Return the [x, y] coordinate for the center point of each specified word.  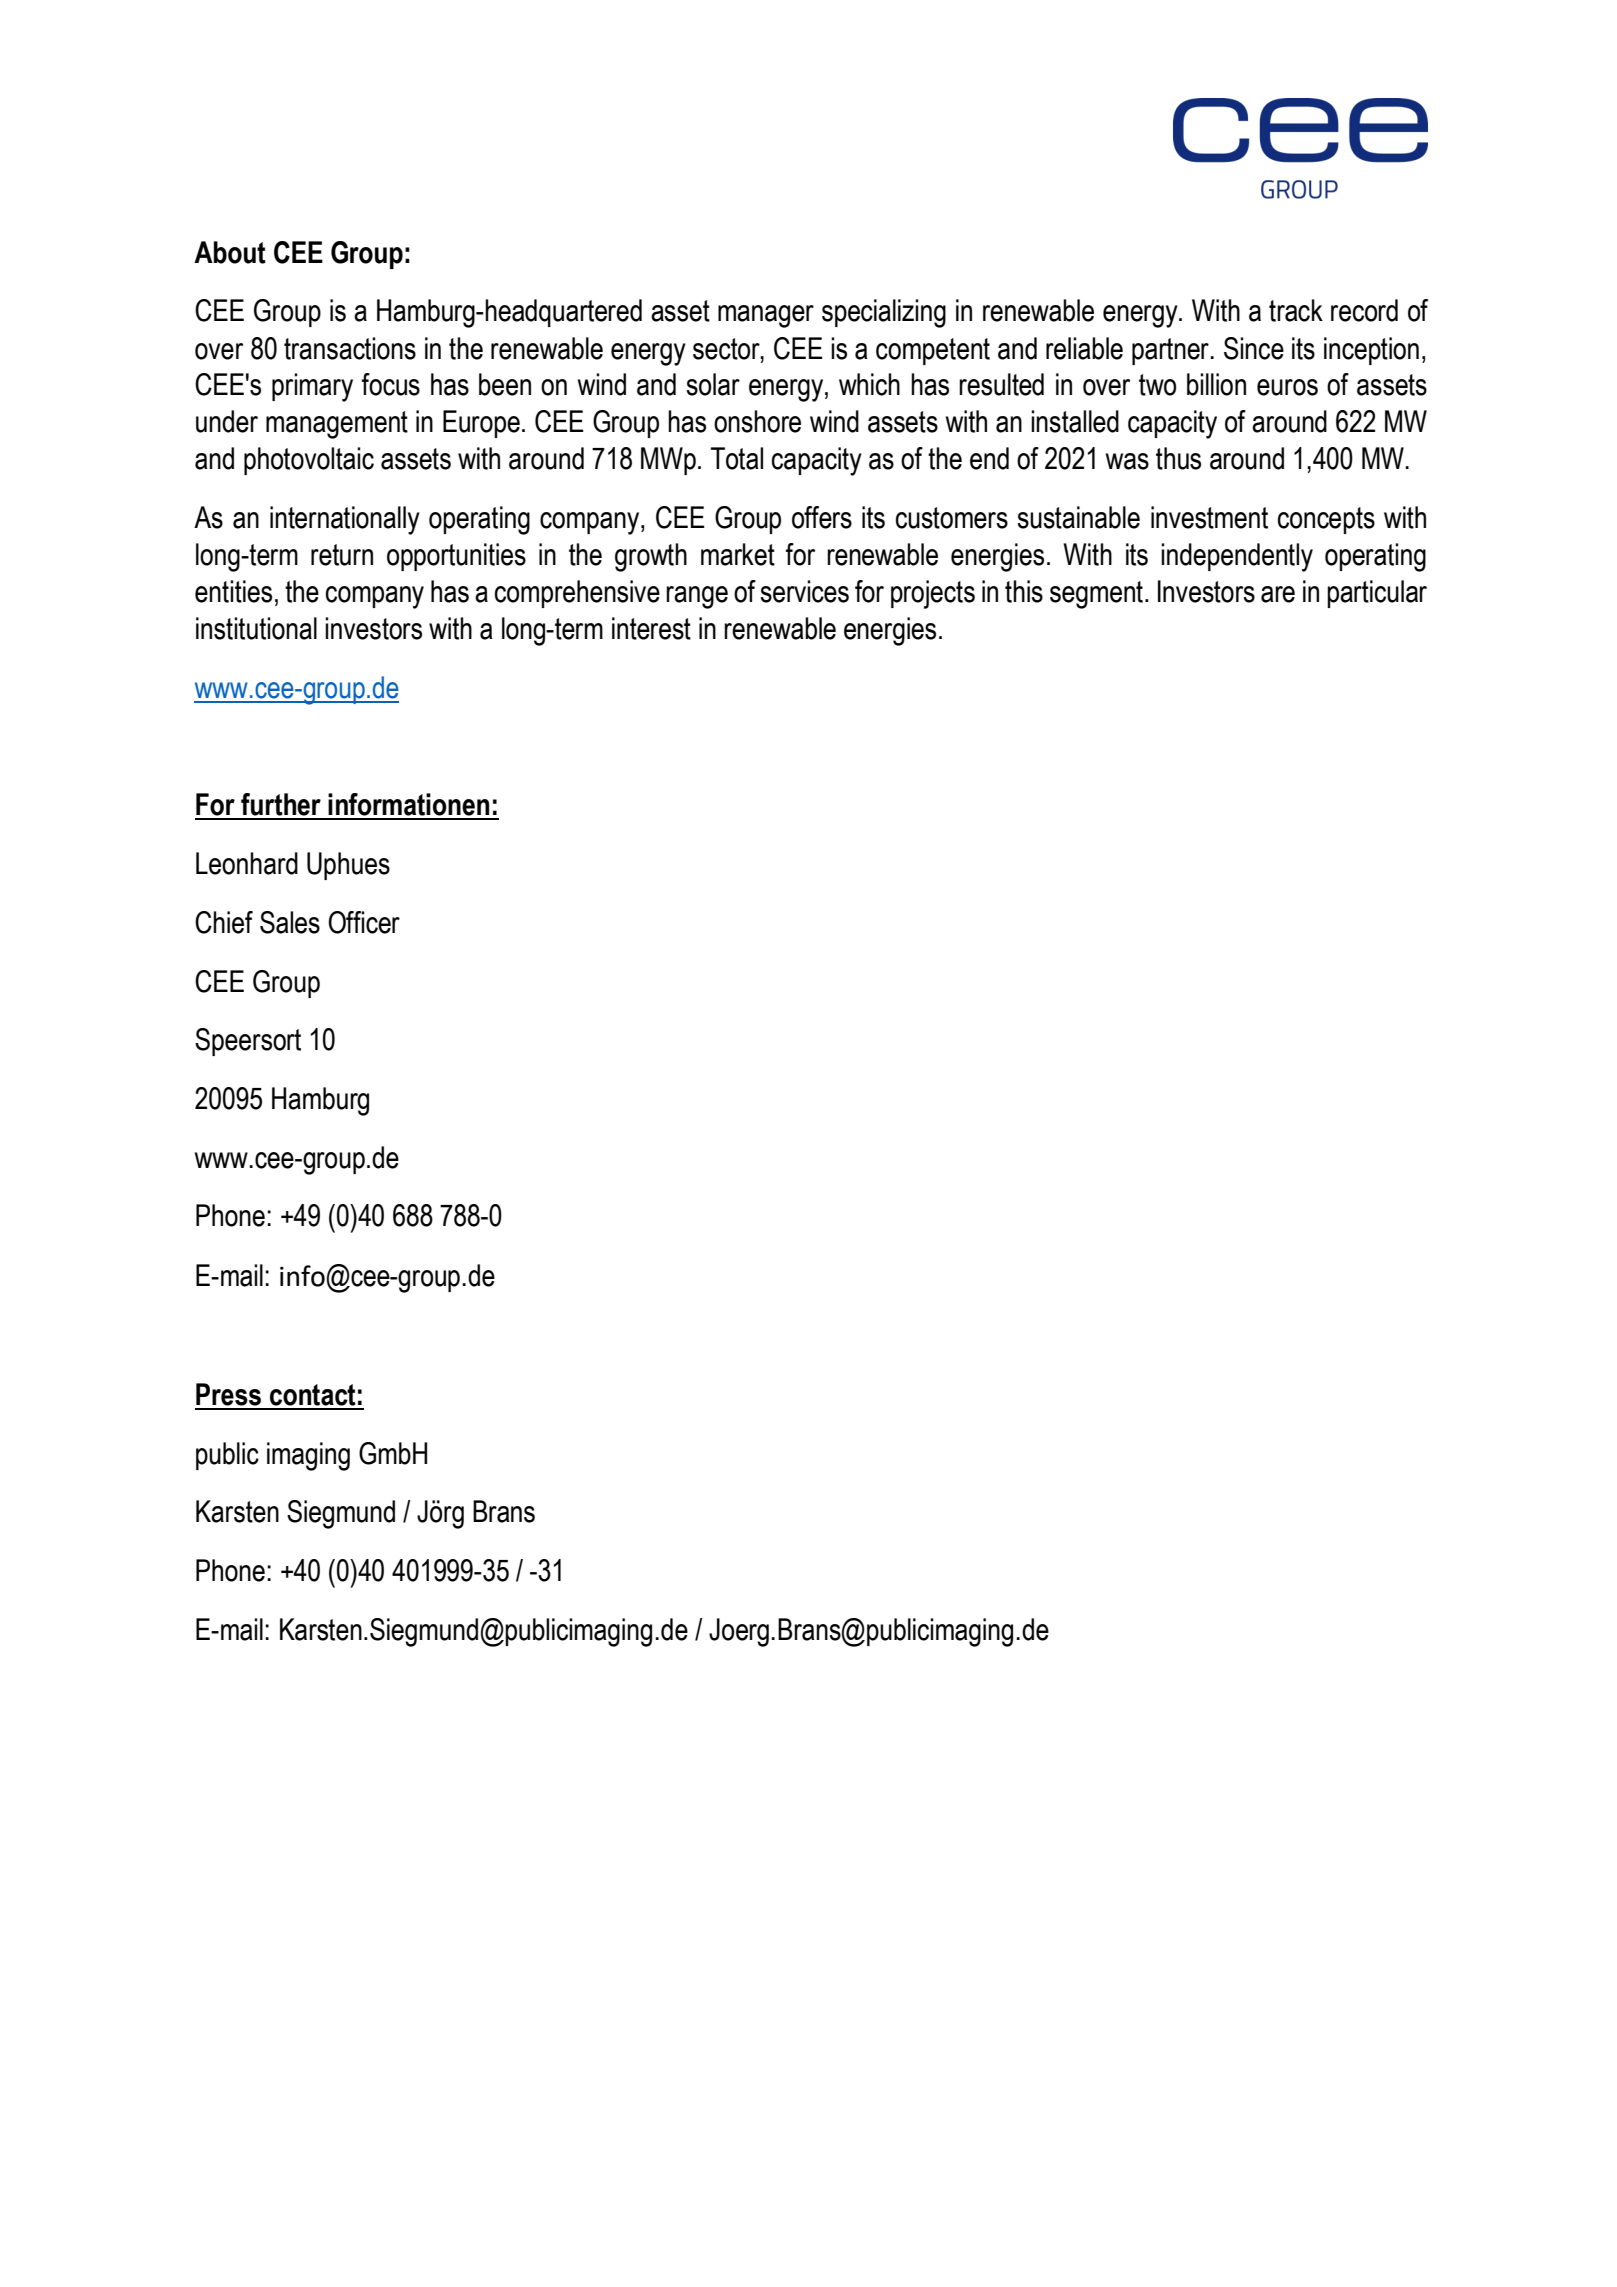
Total [737, 458]
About [230, 252]
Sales [290, 922]
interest [651, 628]
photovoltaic [309, 461]
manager [766, 316]
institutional [256, 628]
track [1296, 310]
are [1278, 594]
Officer [364, 922]
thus [1178, 458]
